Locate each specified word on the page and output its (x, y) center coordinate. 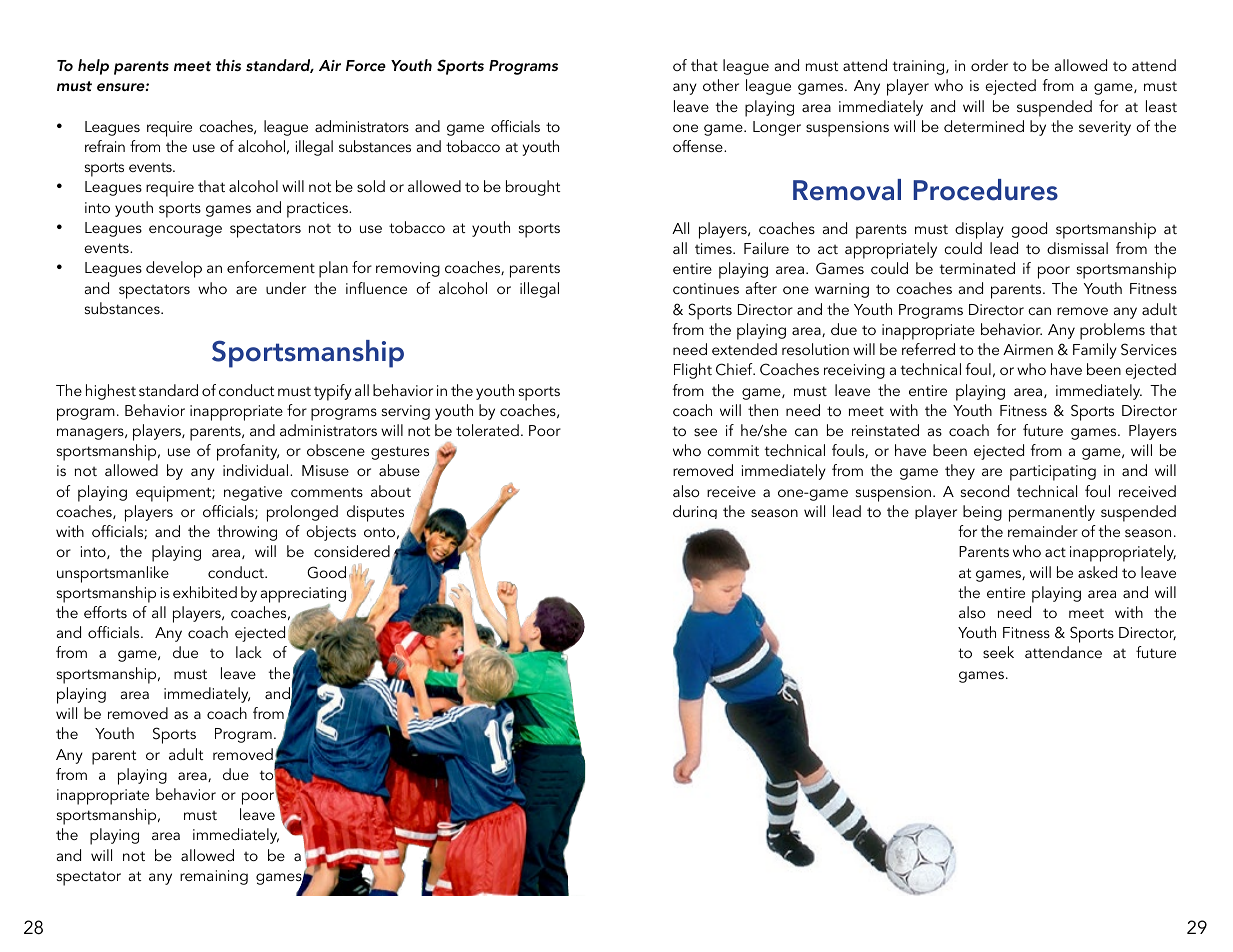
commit (733, 450)
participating (1053, 473)
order (989, 65)
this (228, 65)
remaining (214, 877)
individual (255, 470)
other (721, 85)
